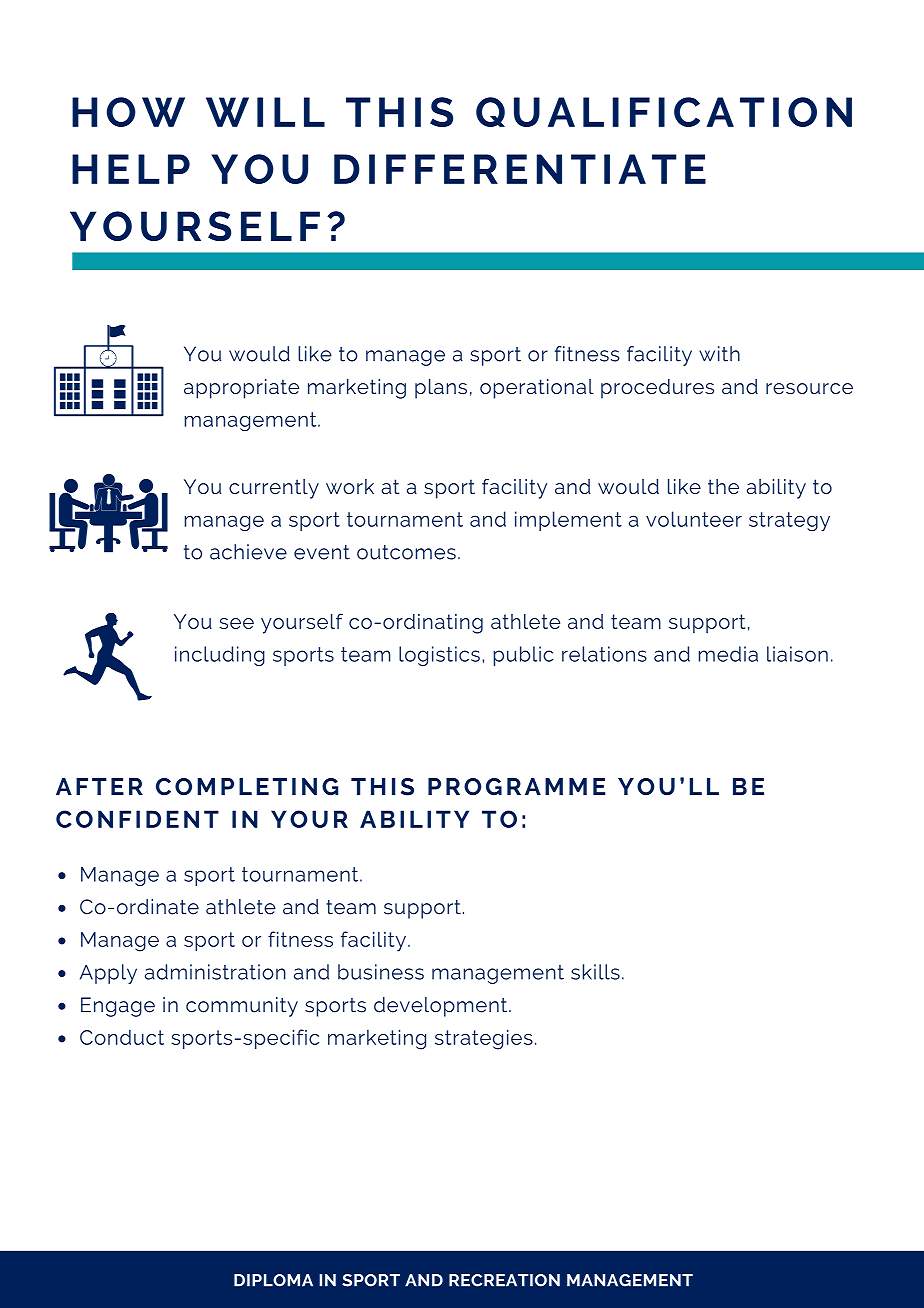 The width and height of the image is (924, 1308). I want to click on HELP, so click(131, 169).
